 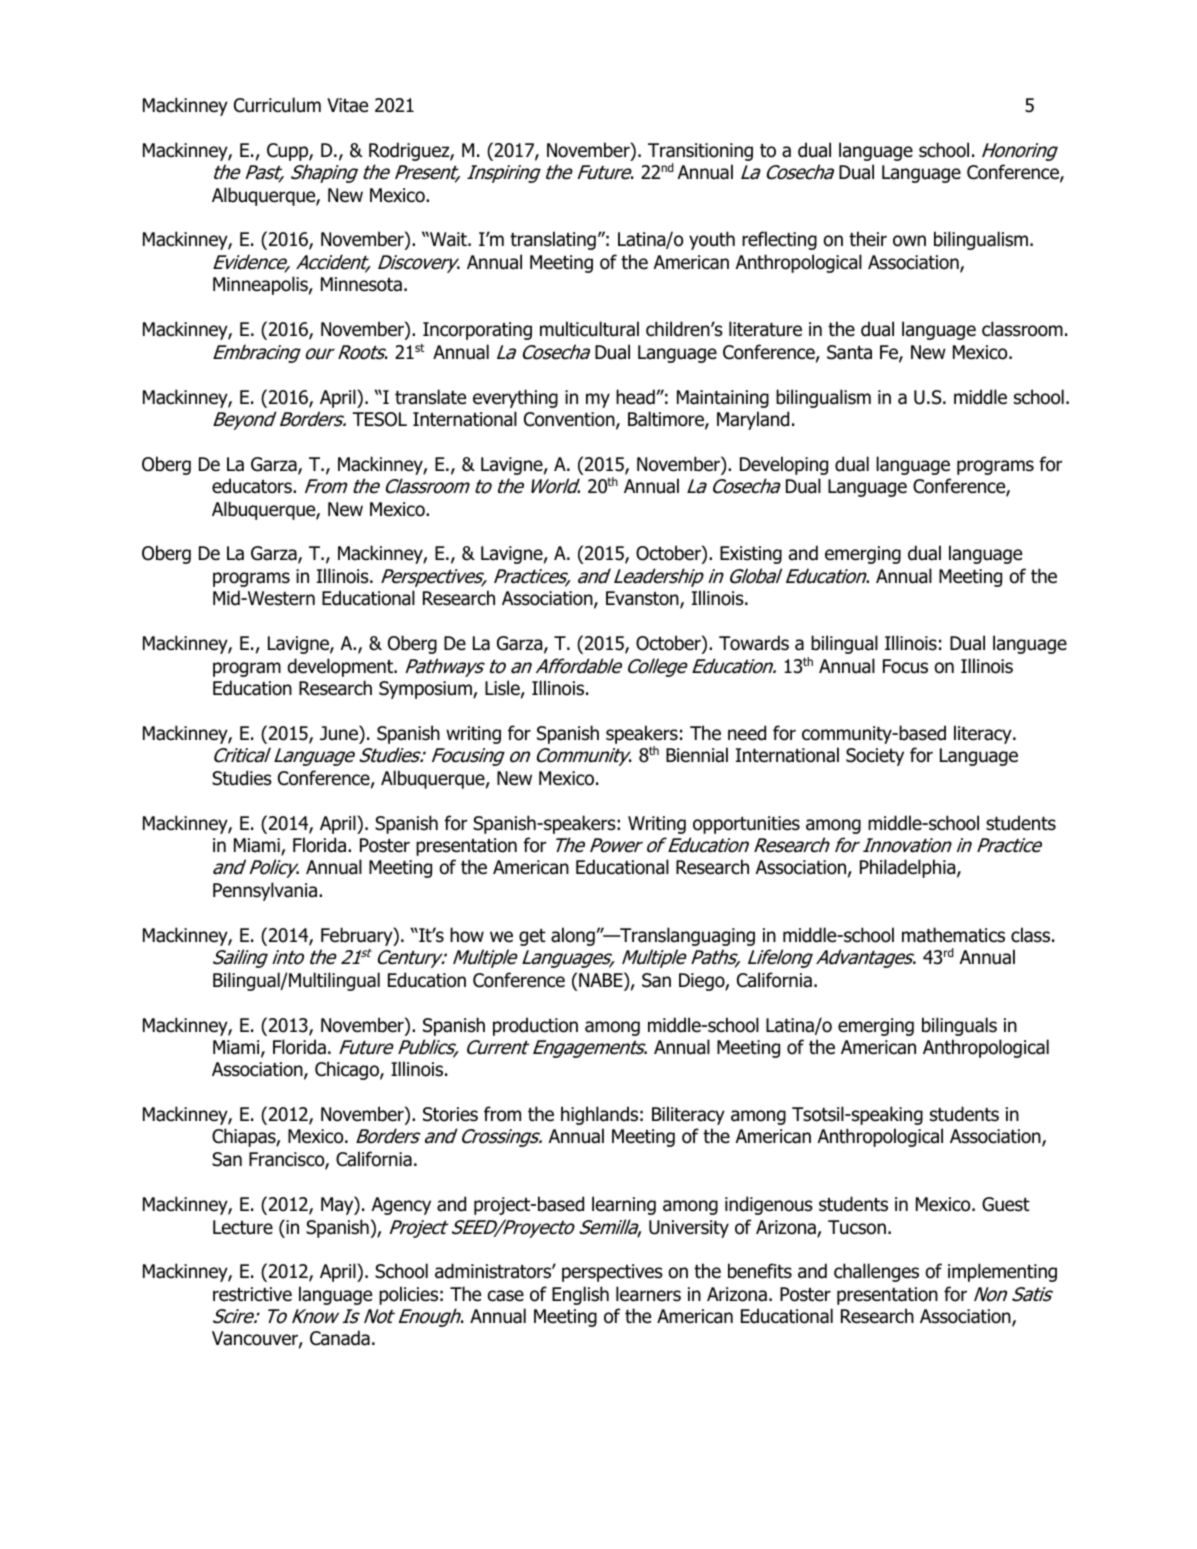 I want to click on learners, so click(x=648, y=1294).
